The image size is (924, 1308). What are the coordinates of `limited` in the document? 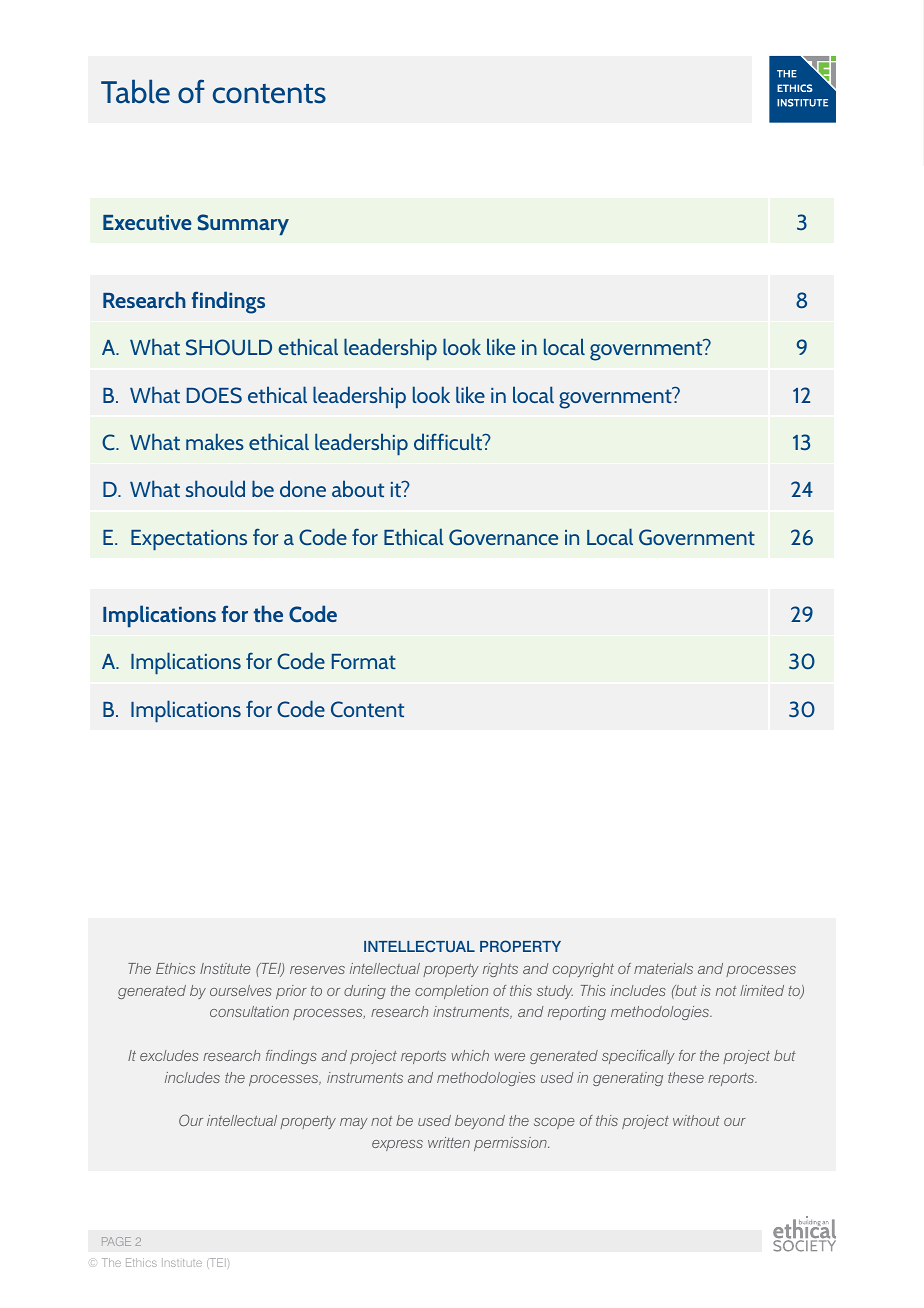 It's located at (762, 990).
